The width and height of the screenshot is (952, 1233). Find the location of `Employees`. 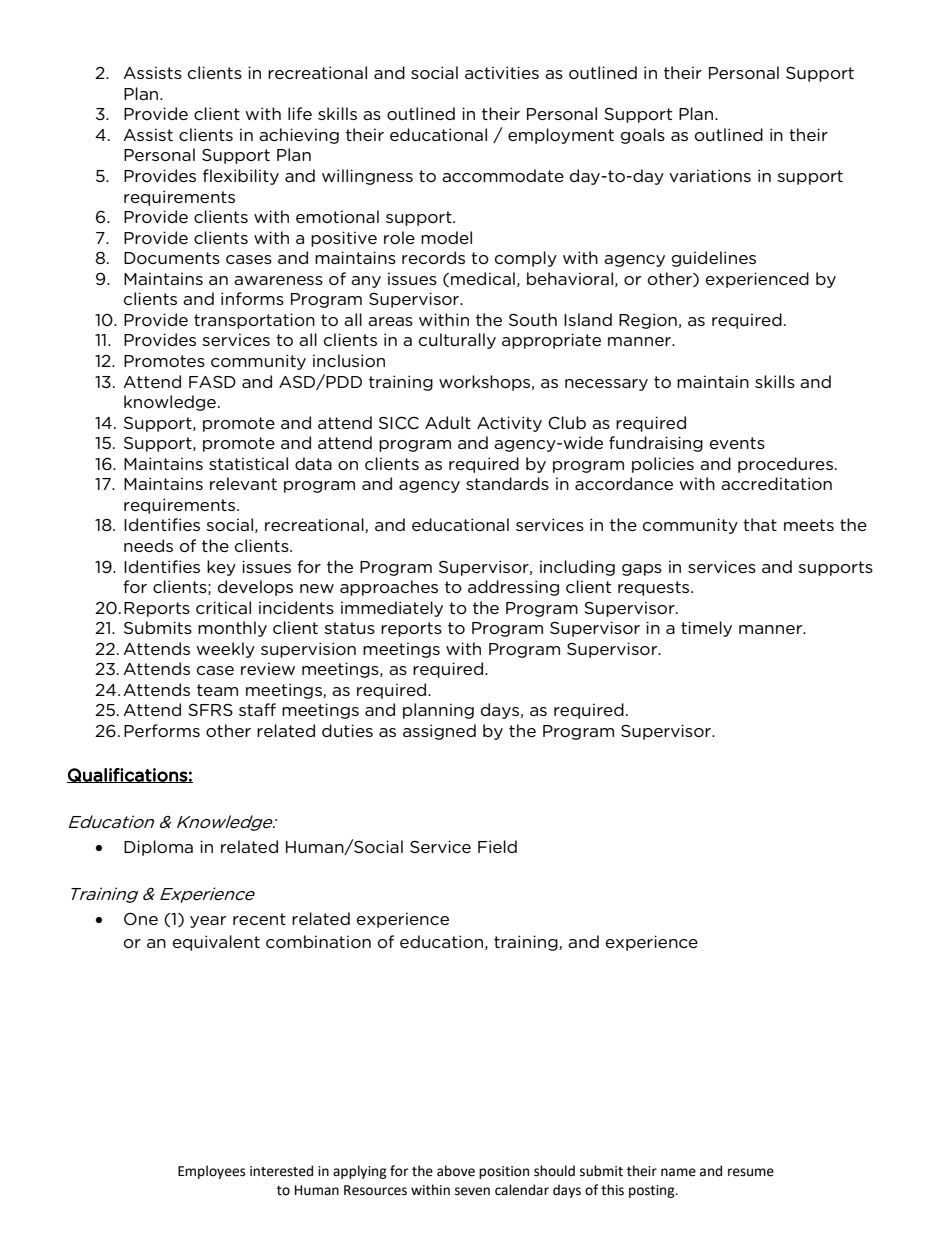

Employees is located at coordinates (211, 1172).
